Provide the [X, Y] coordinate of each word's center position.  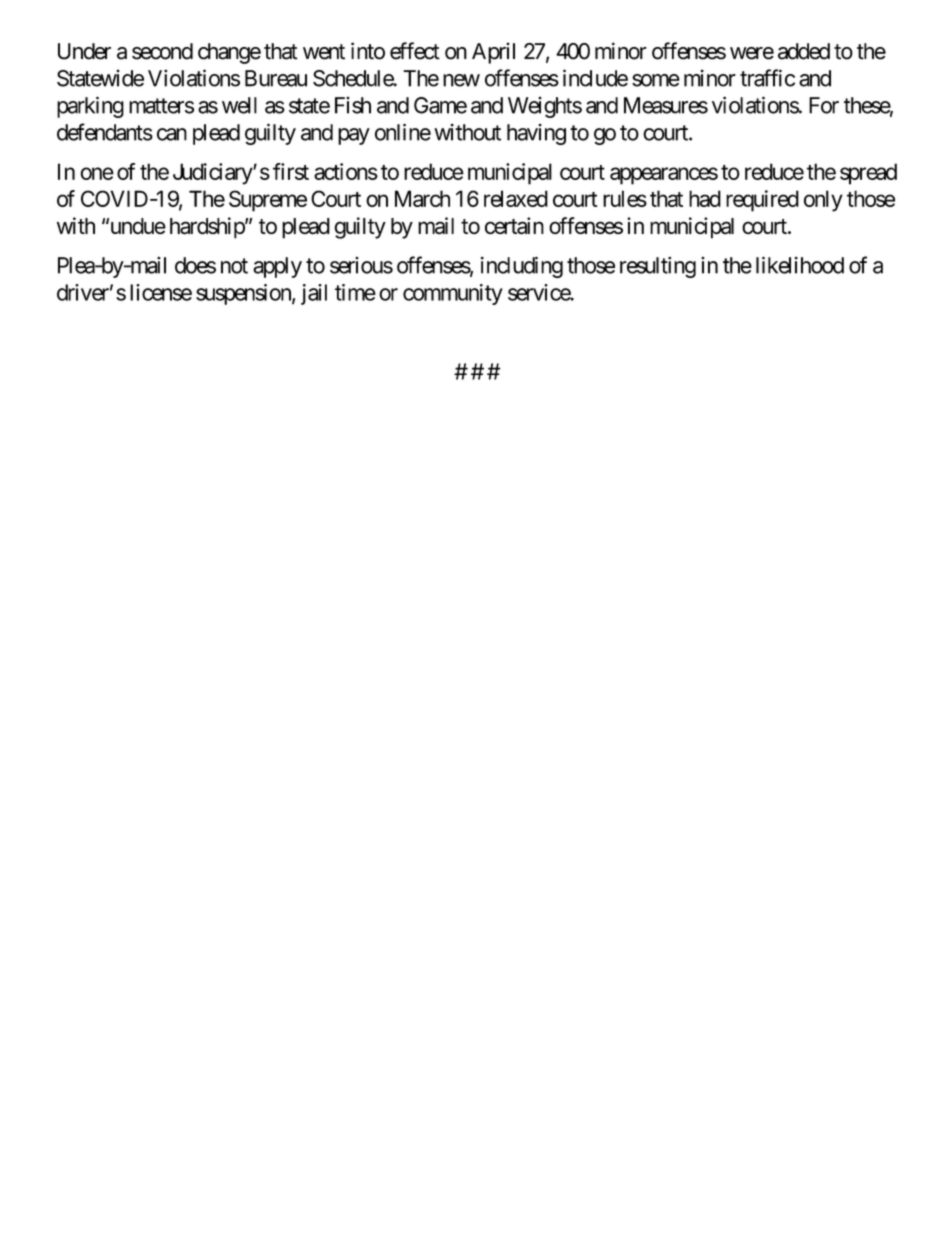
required [762, 201]
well [239, 105]
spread [868, 174]
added [804, 51]
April [493, 53]
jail [314, 294]
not [234, 266]
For [824, 105]
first [291, 171]
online [403, 132]
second [162, 51]
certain [514, 226]
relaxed [516, 198]
